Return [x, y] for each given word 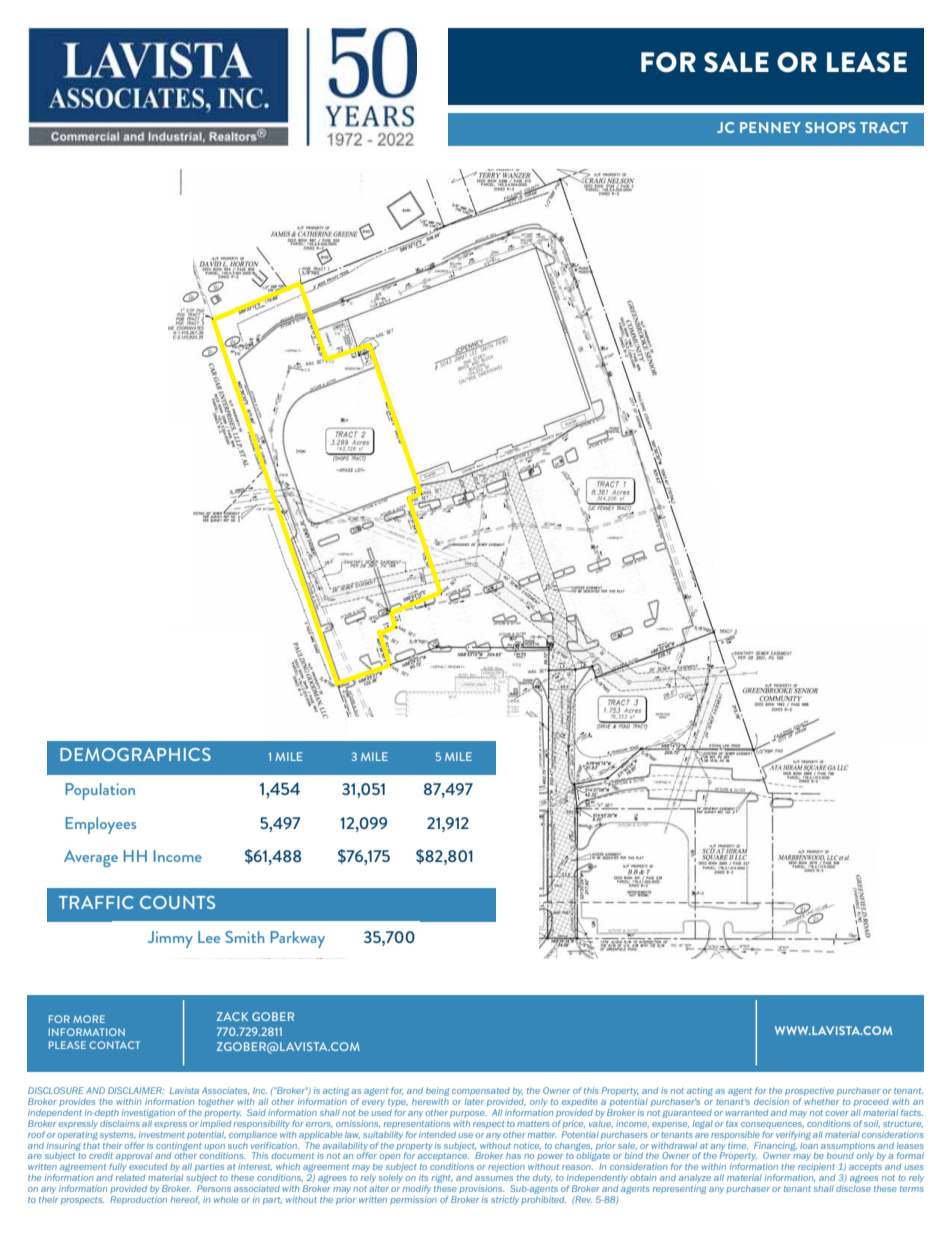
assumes [494, 1178]
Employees [100, 825]
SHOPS [830, 127]
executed [148, 1167]
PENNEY [770, 127]
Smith [245, 937]
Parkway [297, 939]
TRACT [884, 127]
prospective [809, 1091]
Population [100, 791]
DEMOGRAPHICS [135, 754]
